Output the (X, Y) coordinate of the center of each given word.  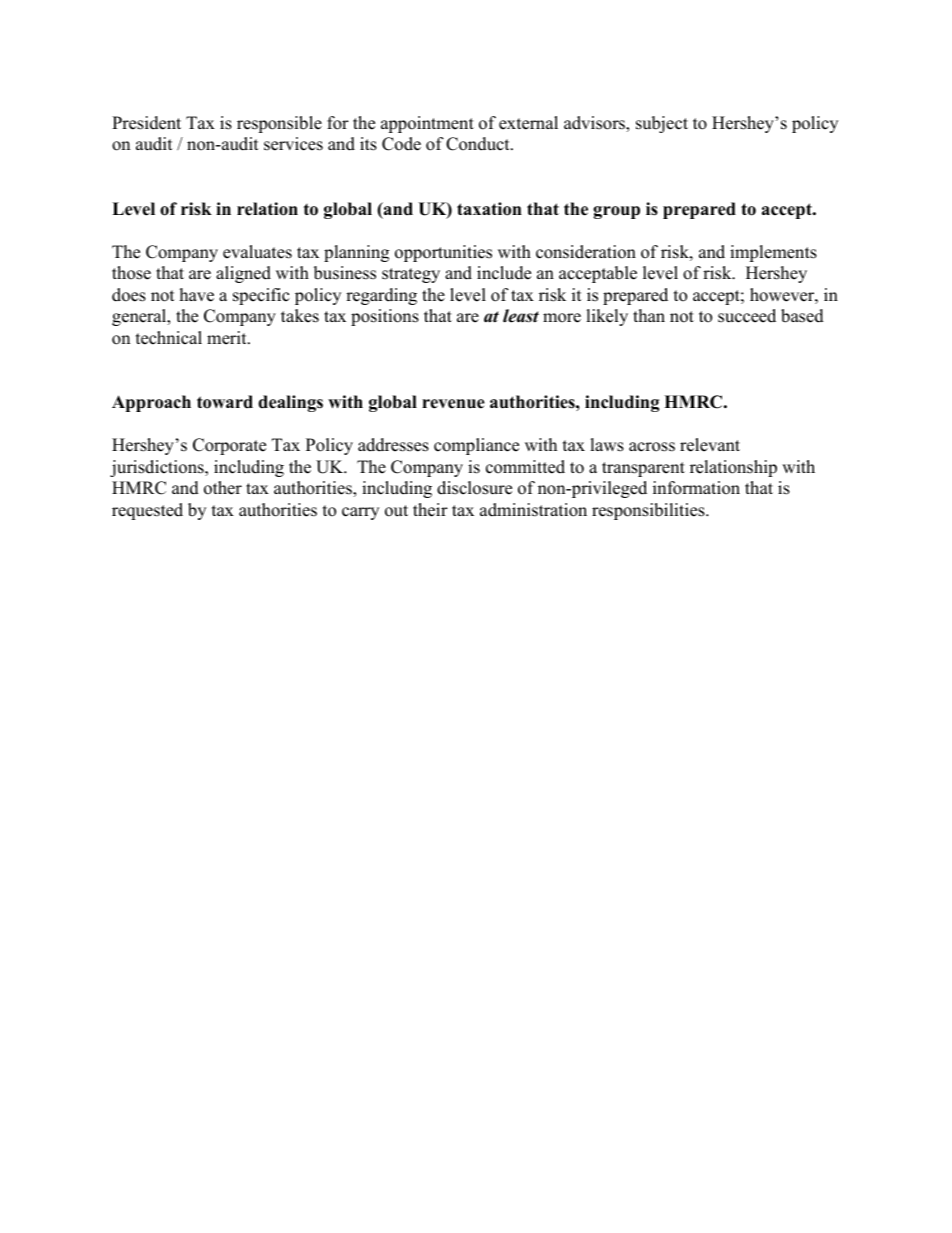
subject (662, 124)
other (223, 488)
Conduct (479, 144)
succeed (747, 316)
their (430, 510)
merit (228, 338)
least (521, 316)
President (146, 123)
